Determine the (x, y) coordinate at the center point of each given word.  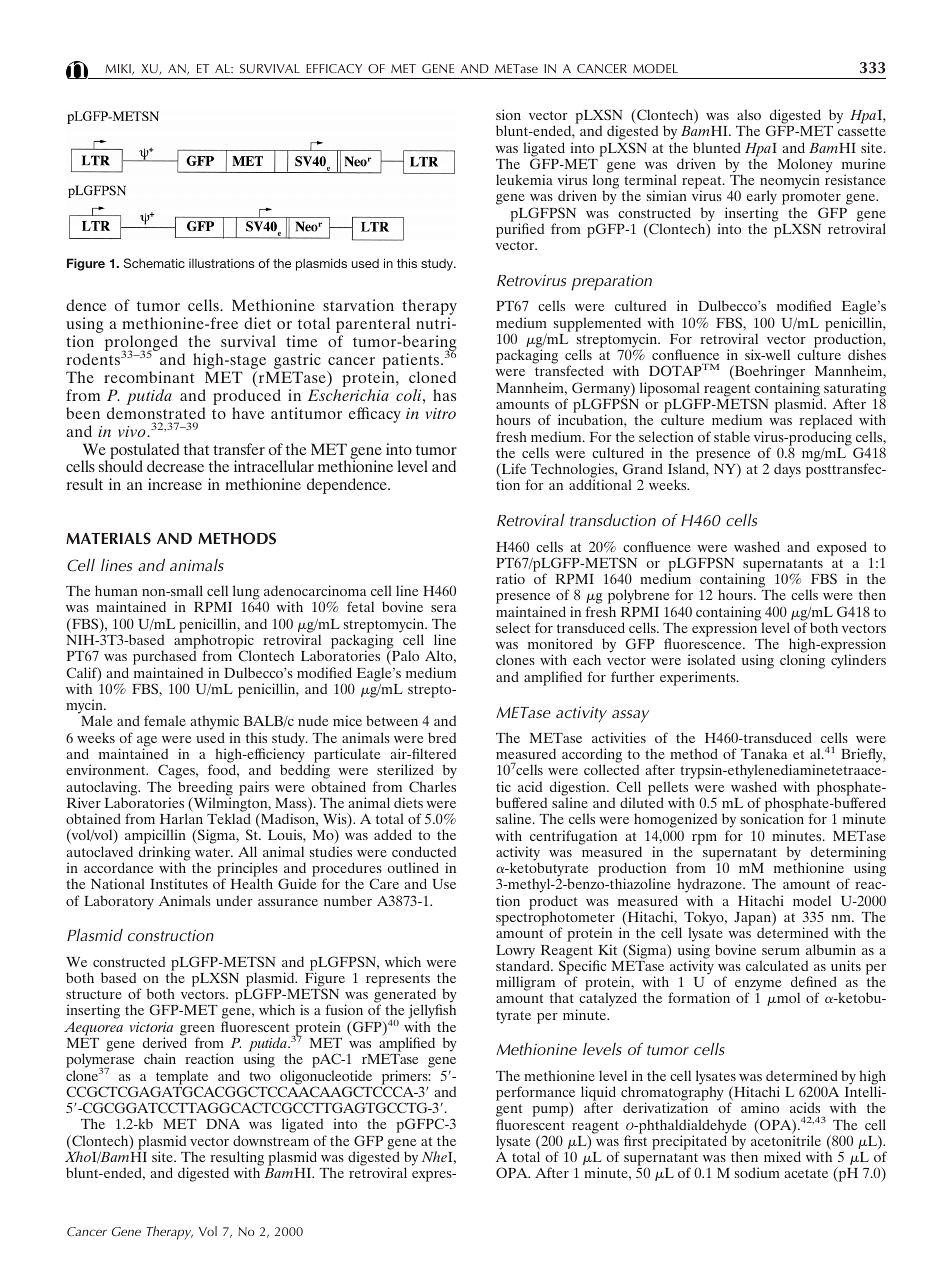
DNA (223, 1124)
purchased (164, 659)
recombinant (149, 377)
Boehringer (769, 374)
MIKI (119, 69)
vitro (441, 413)
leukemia (524, 179)
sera (443, 608)
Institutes (179, 883)
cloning (802, 661)
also (749, 114)
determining (848, 854)
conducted (424, 851)
